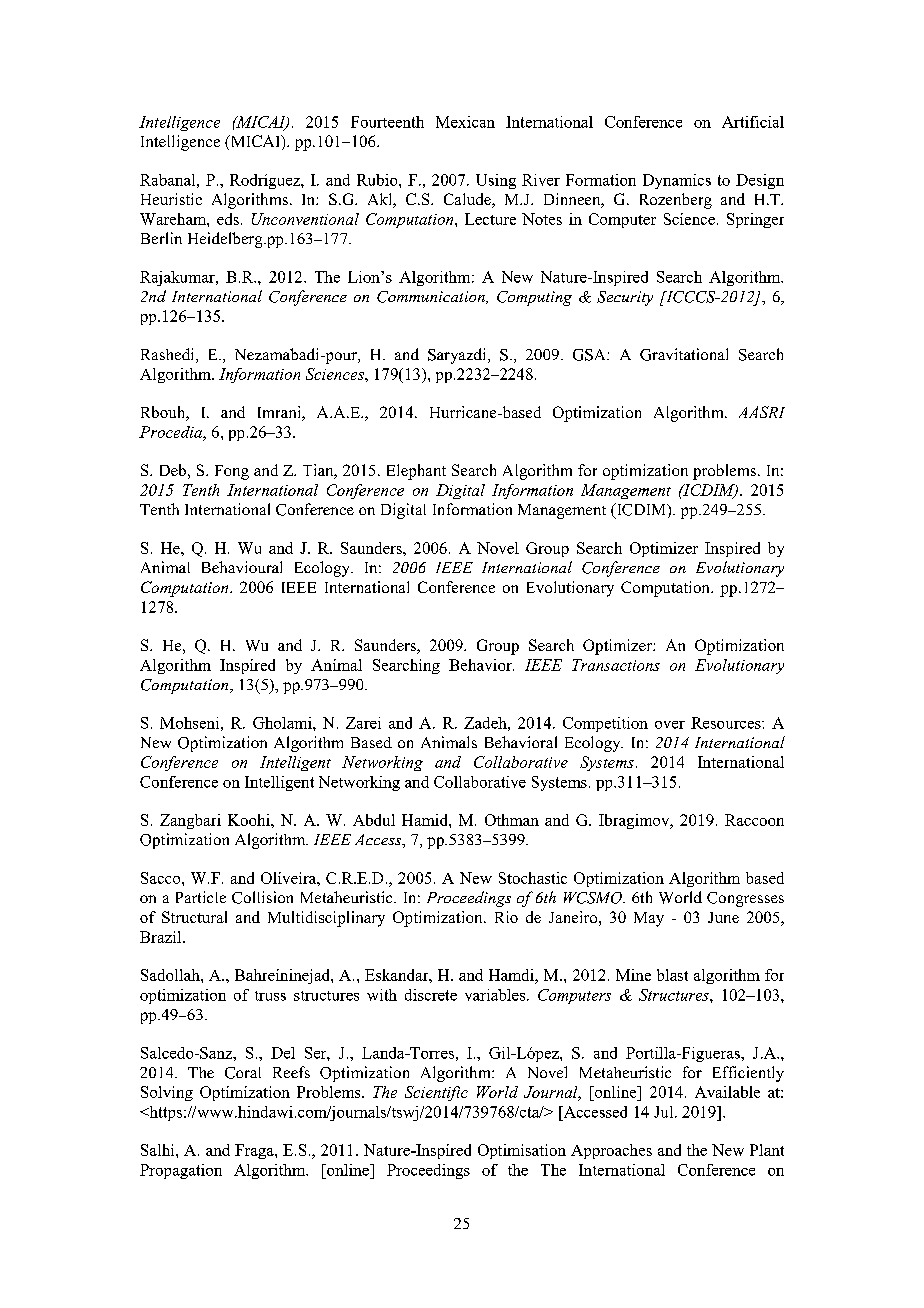 The width and height of the screenshot is (924, 1308). What do you see at coordinates (670, 725) in the screenshot?
I see `over` at bounding box center [670, 725].
